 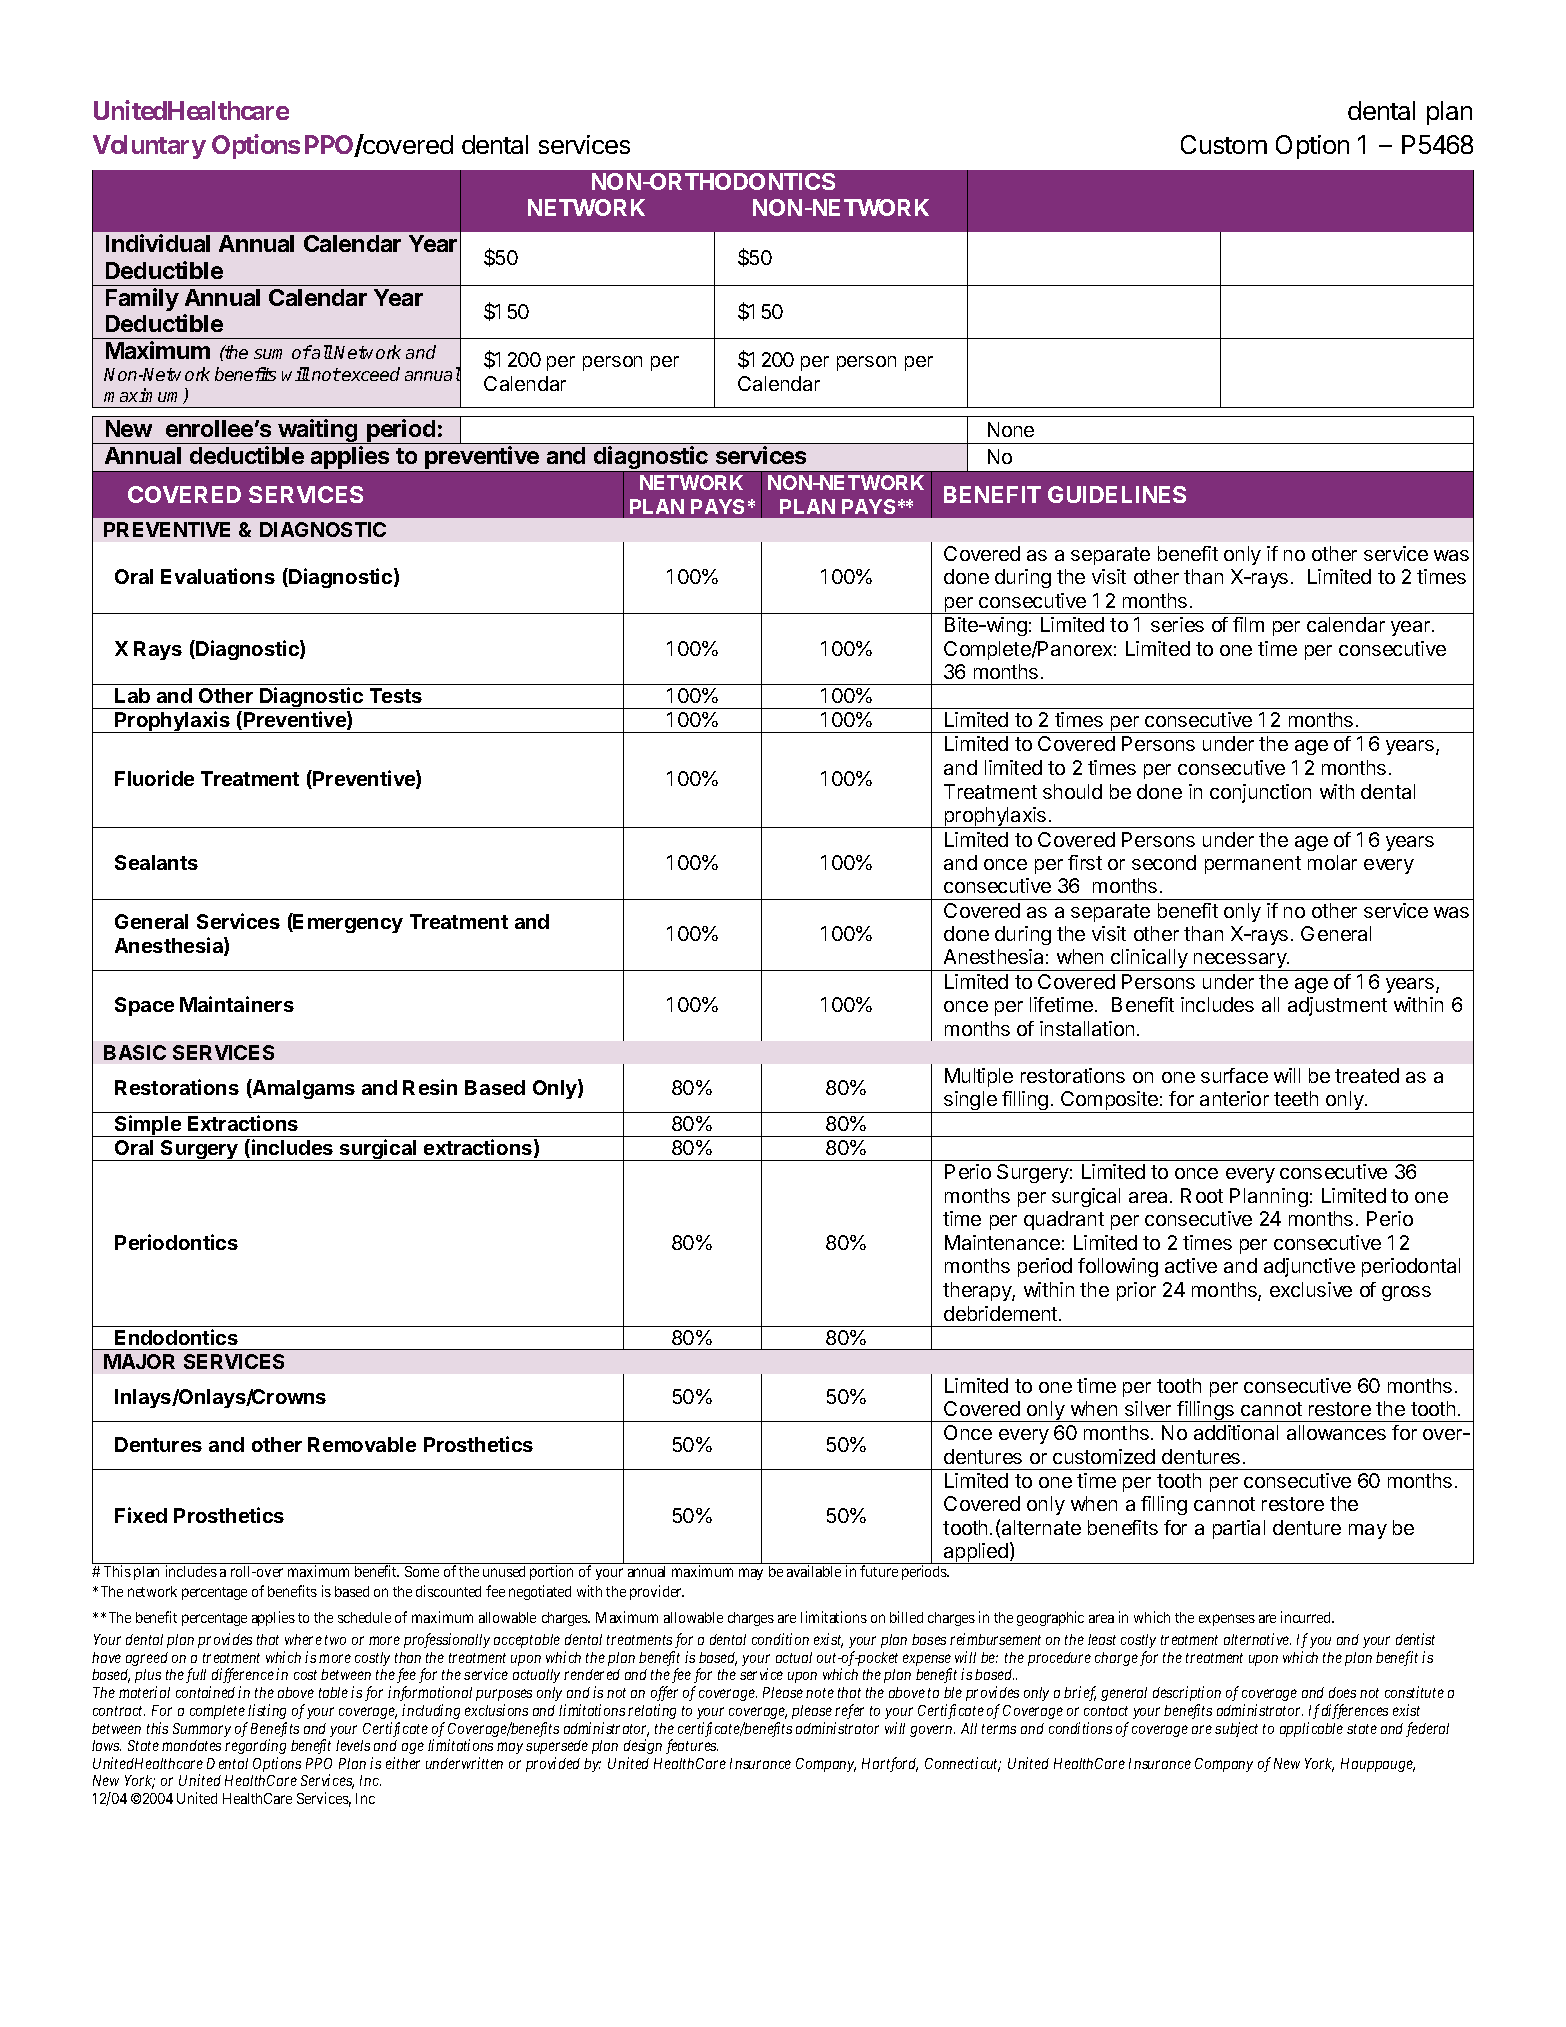 What do you see at coordinates (1117, 494) in the page?
I see `GUIDELINES` at bounding box center [1117, 494].
